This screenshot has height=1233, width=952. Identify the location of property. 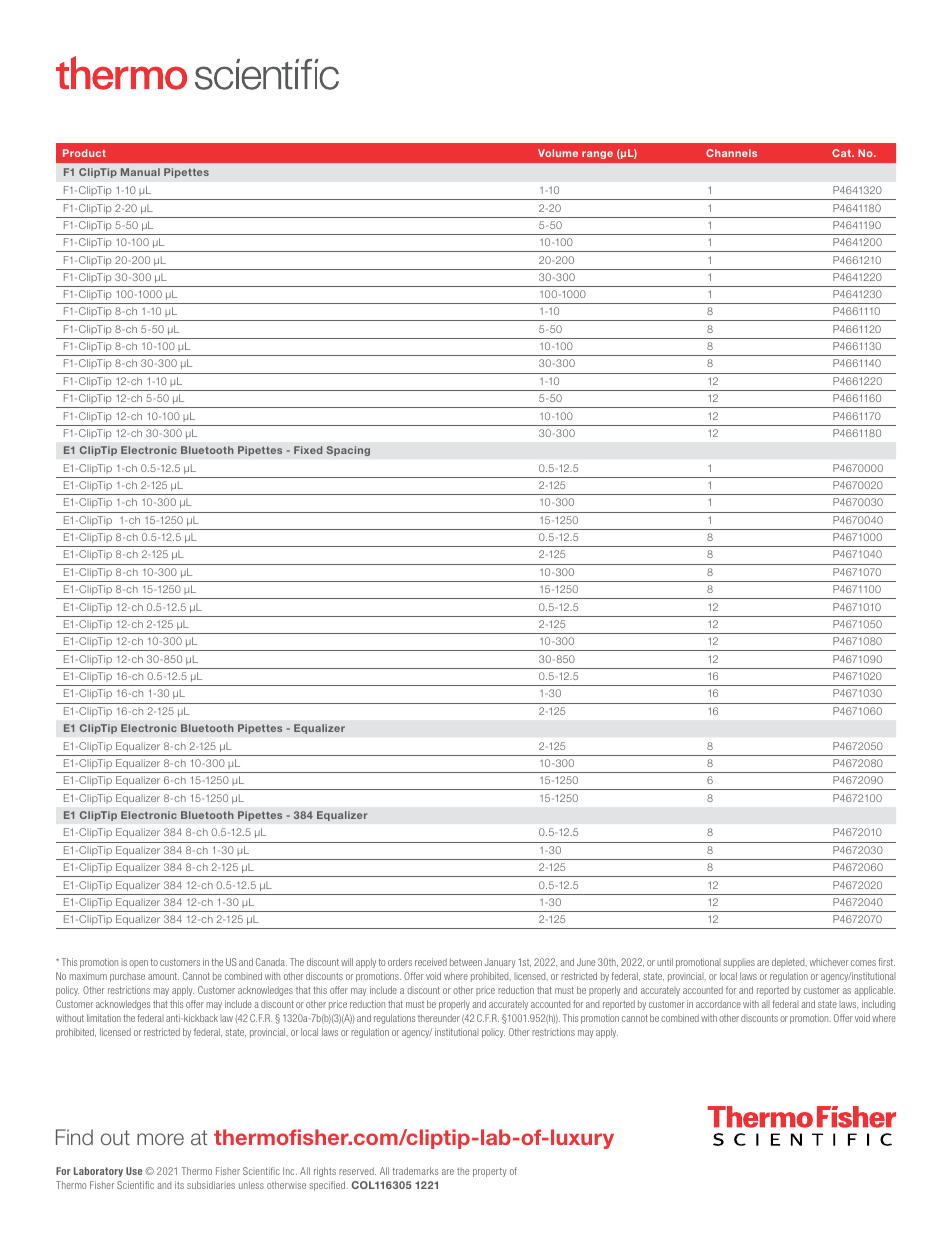
(489, 1172).
